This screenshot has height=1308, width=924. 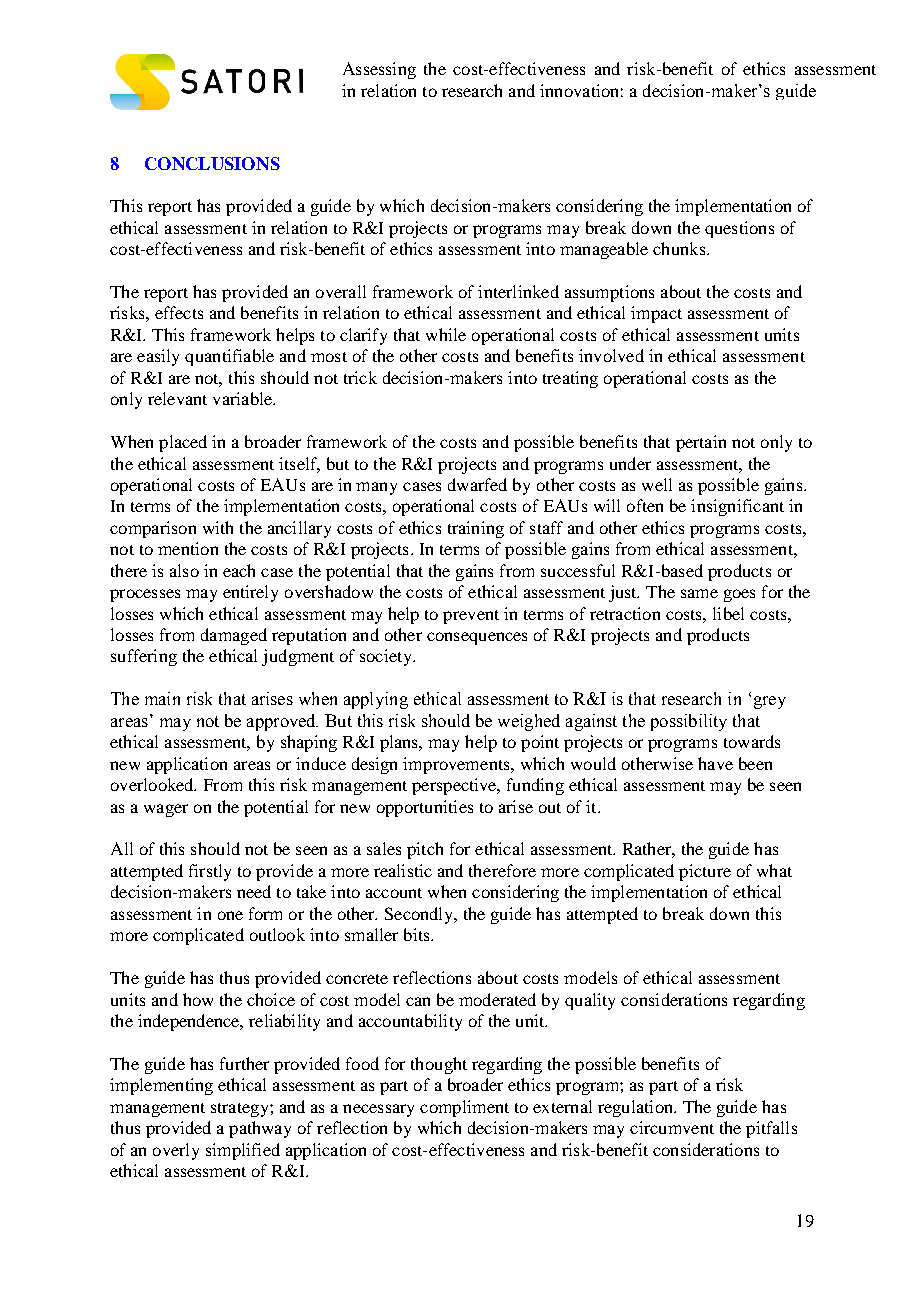 What do you see at coordinates (701, 443) in the screenshot?
I see `pertain` at bounding box center [701, 443].
